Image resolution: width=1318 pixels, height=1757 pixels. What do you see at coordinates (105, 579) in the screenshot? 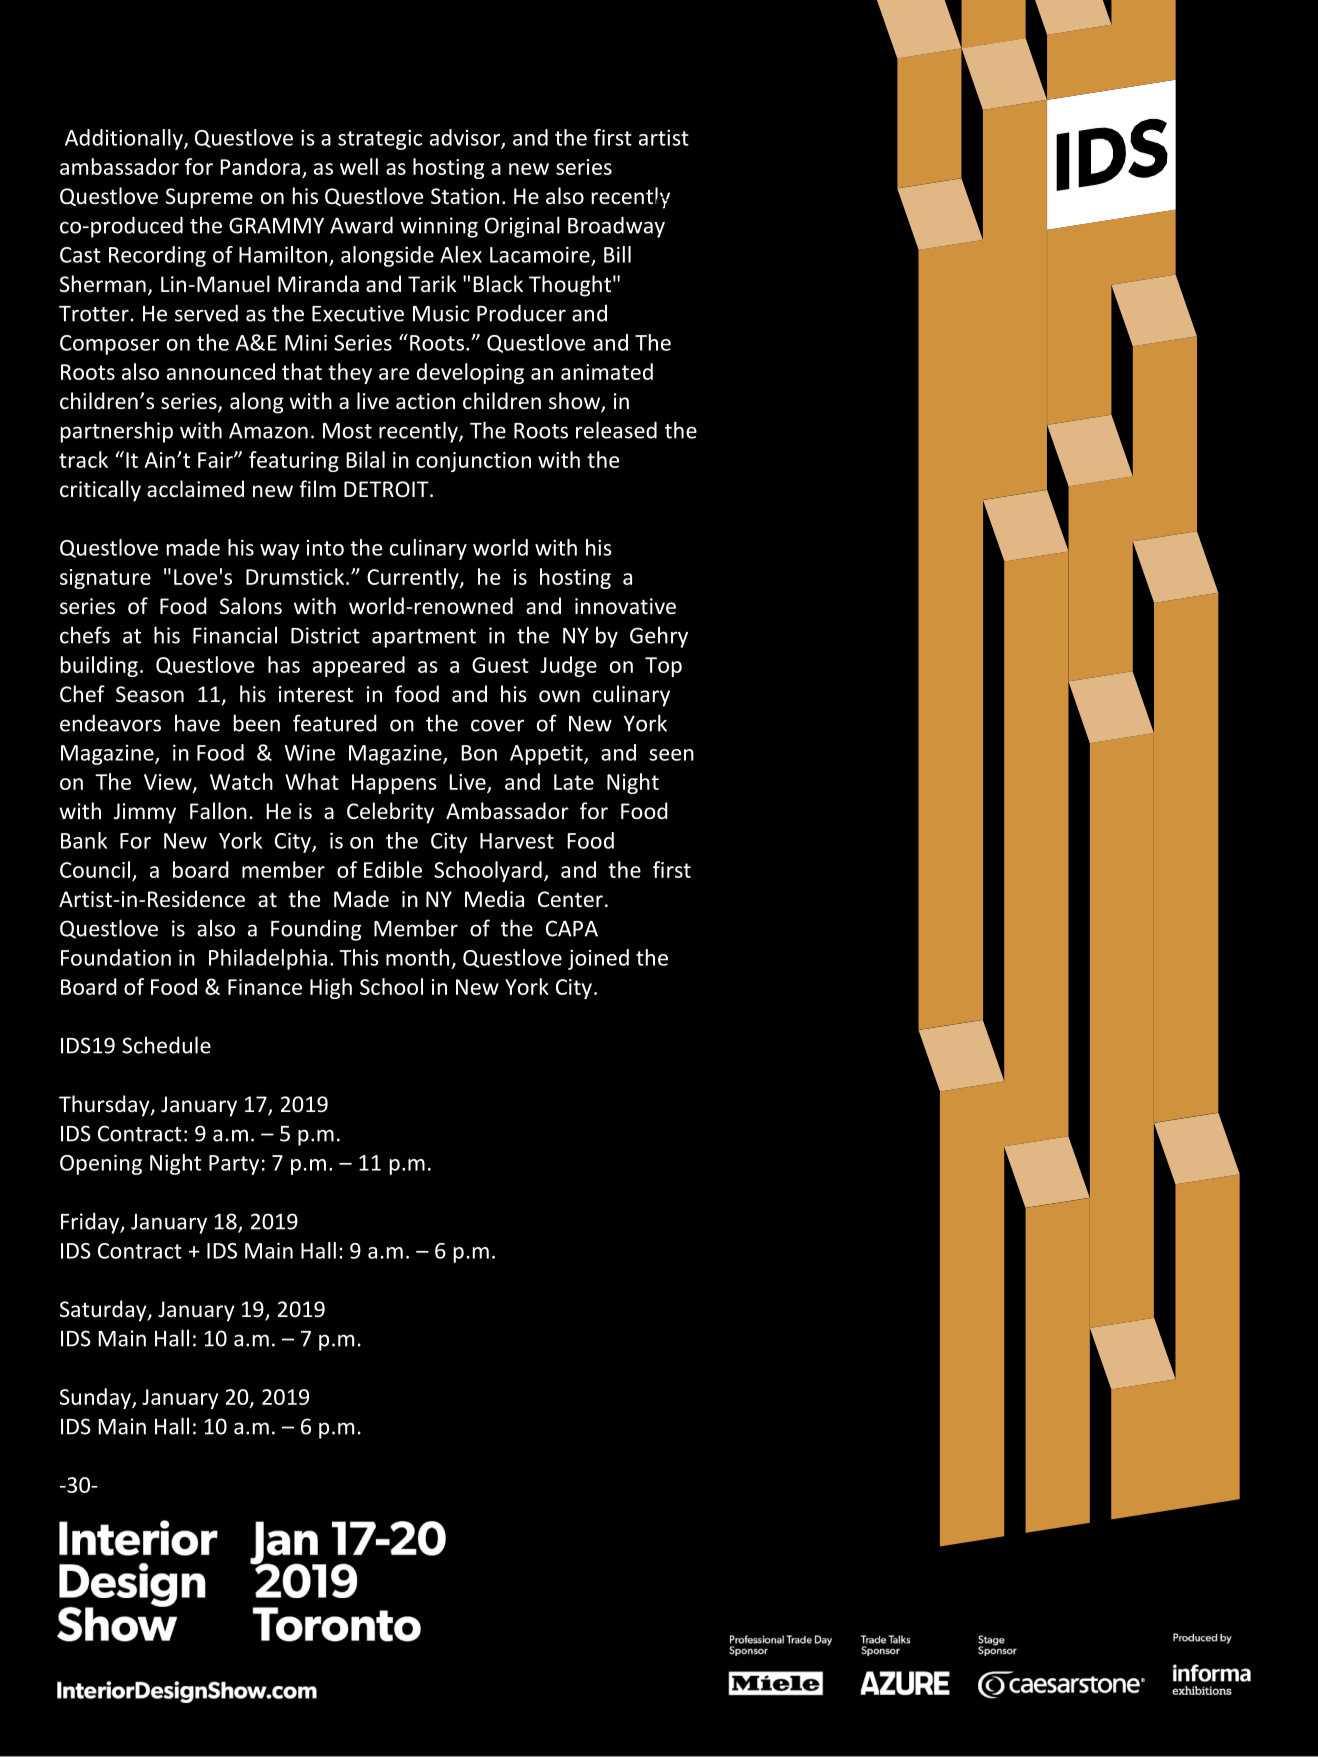
I see `signature` at bounding box center [105, 579].
